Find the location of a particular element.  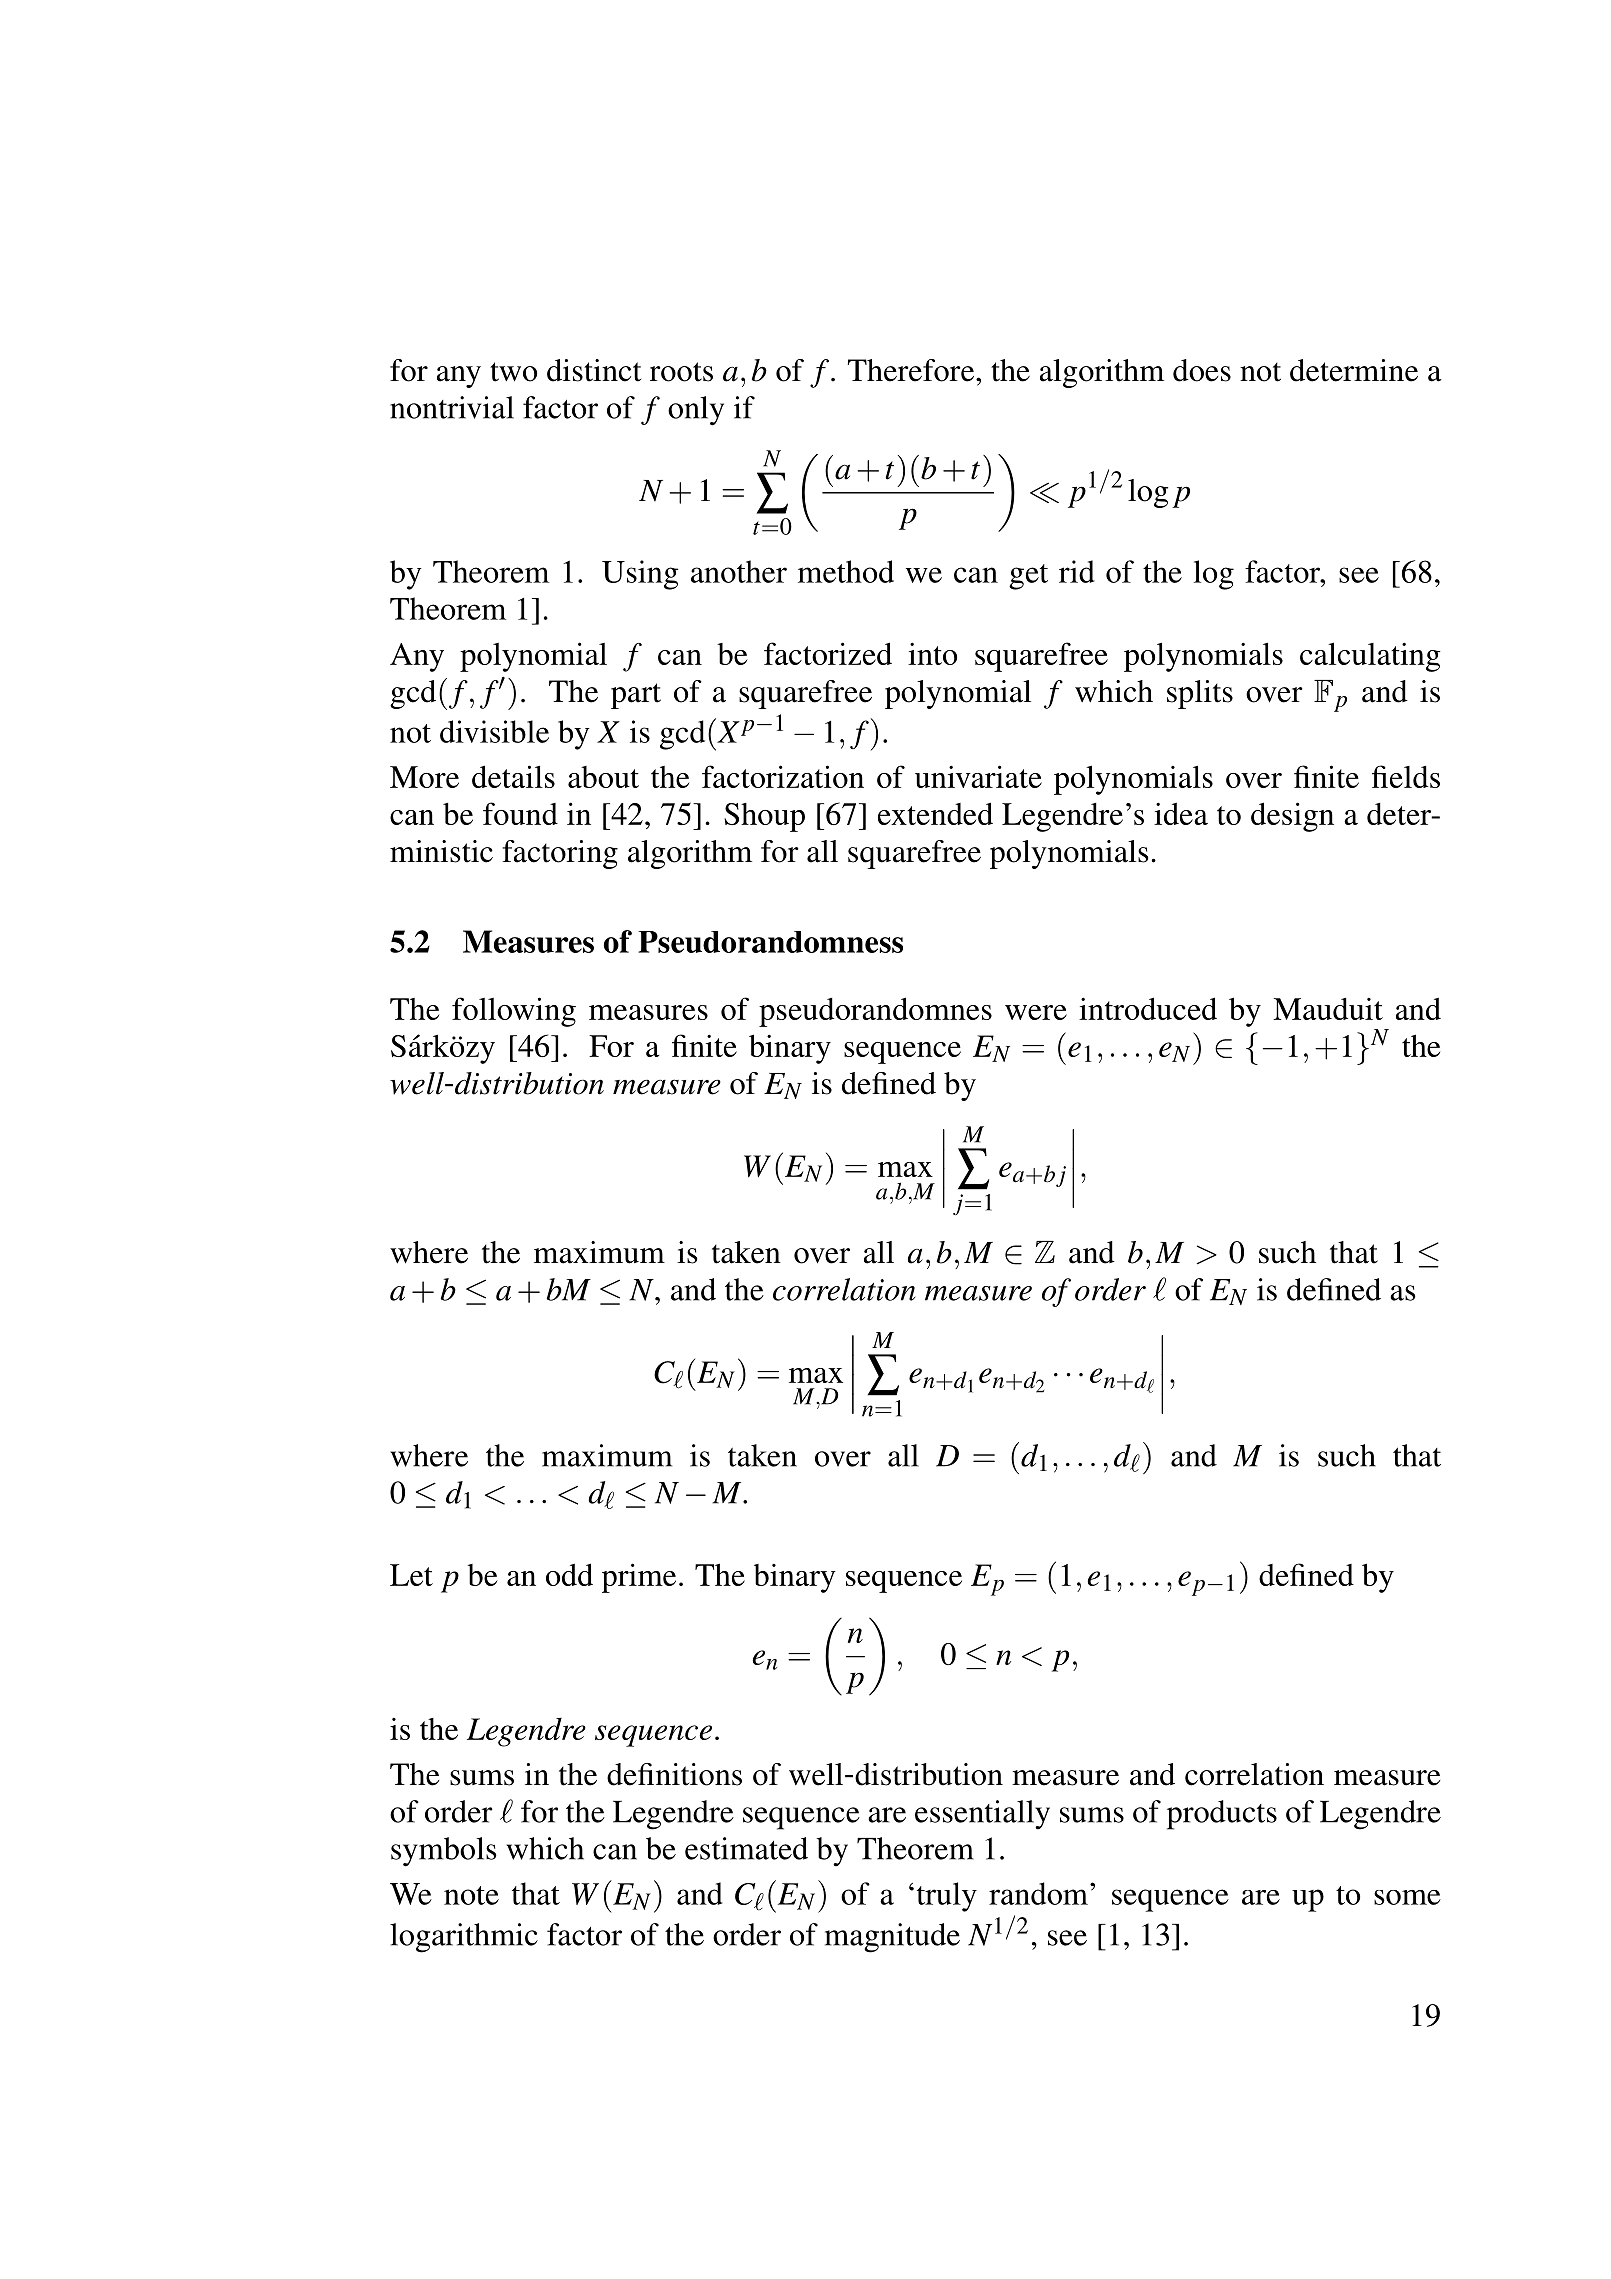

note is located at coordinates (471, 1895).
